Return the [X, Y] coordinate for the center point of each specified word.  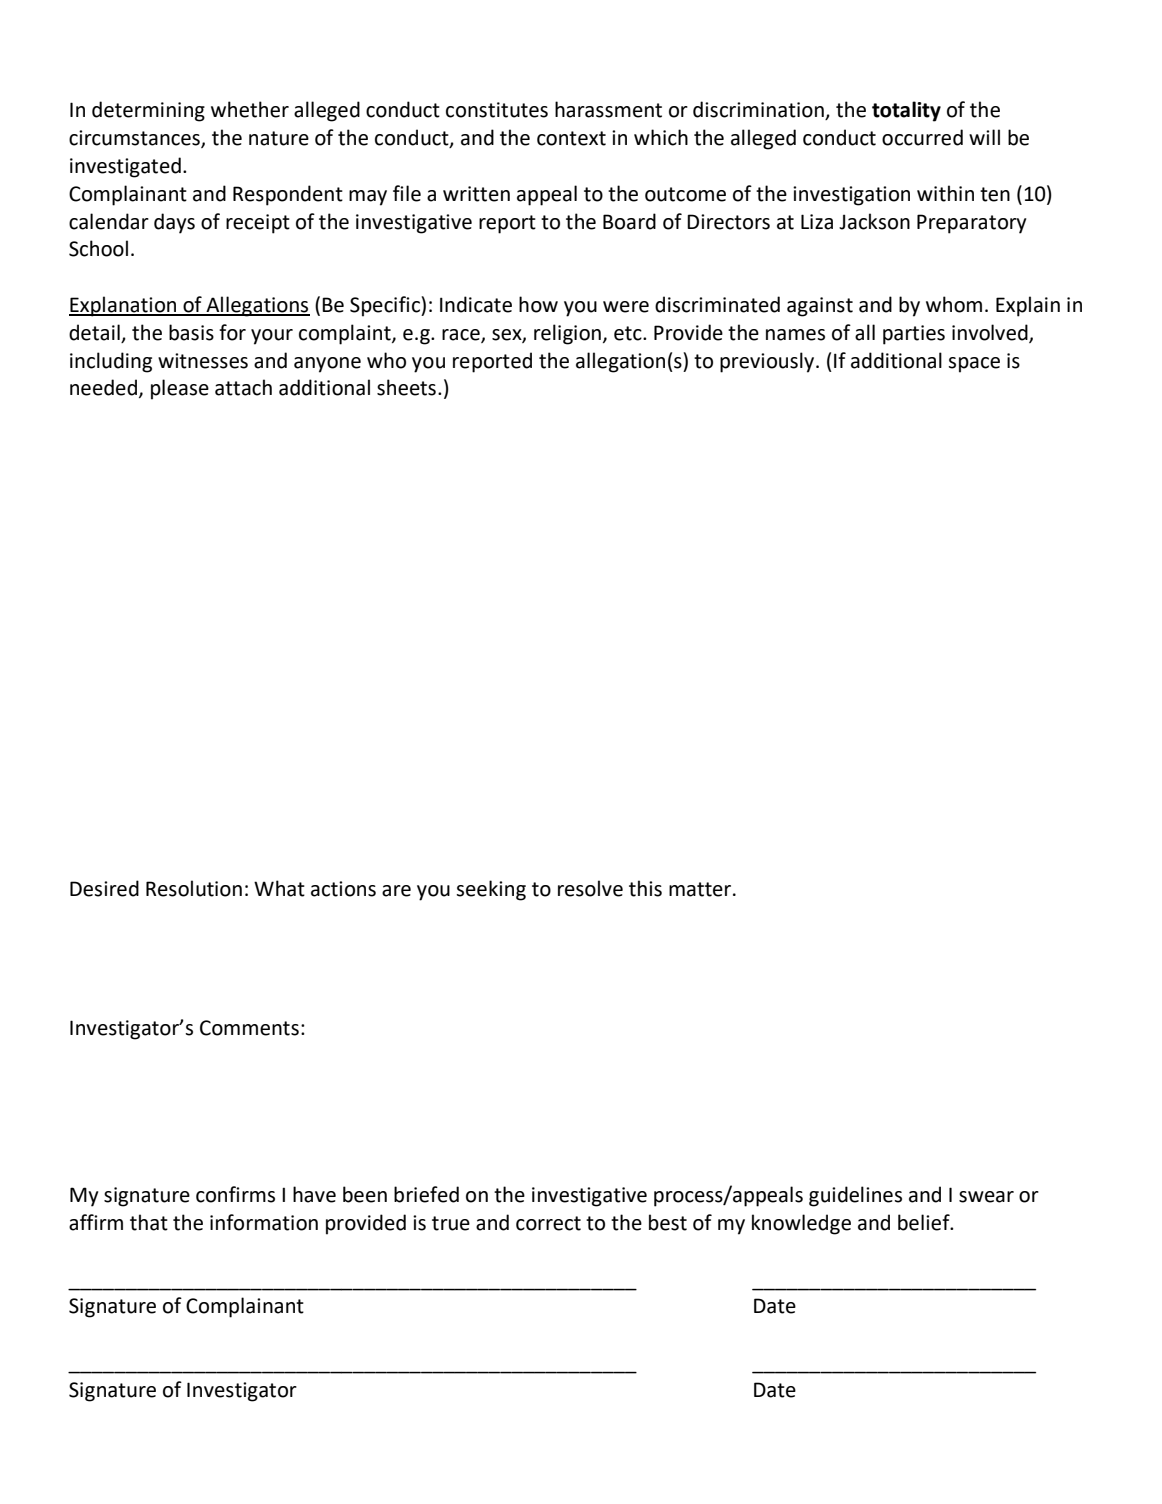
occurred [922, 137]
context [571, 138]
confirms [235, 1194]
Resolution [194, 888]
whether [250, 109]
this [645, 888]
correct [548, 1223]
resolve [590, 888]
